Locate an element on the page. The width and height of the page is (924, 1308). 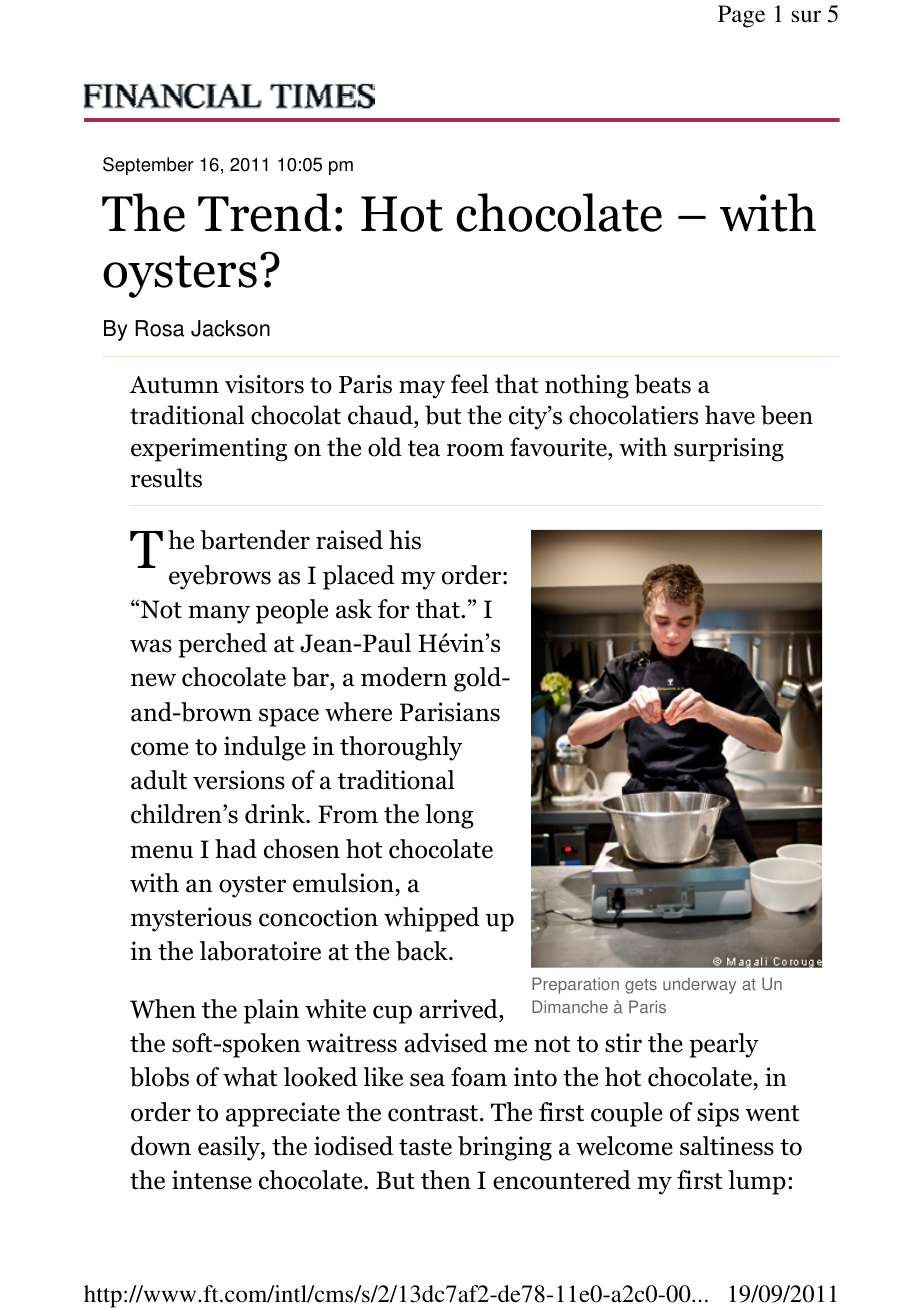
for is located at coordinates (394, 609).
